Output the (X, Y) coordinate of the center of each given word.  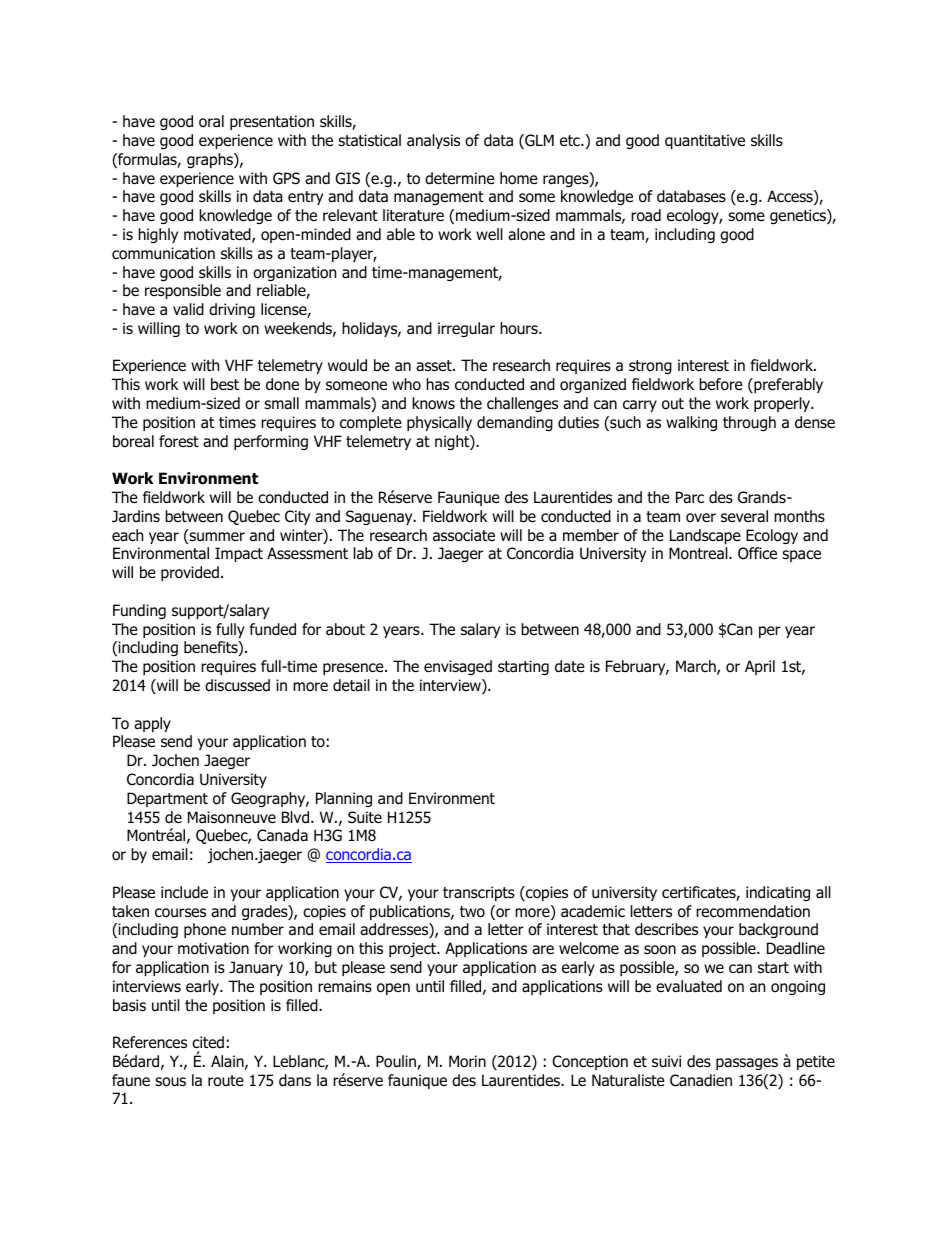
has (437, 384)
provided (190, 573)
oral (211, 121)
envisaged (458, 667)
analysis (433, 141)
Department (167, 799)
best (225, 384)
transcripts (479, 893)
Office (757, 553)
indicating (778, 893)
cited (208, 1042)
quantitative (705, 141)
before (721, 384)
